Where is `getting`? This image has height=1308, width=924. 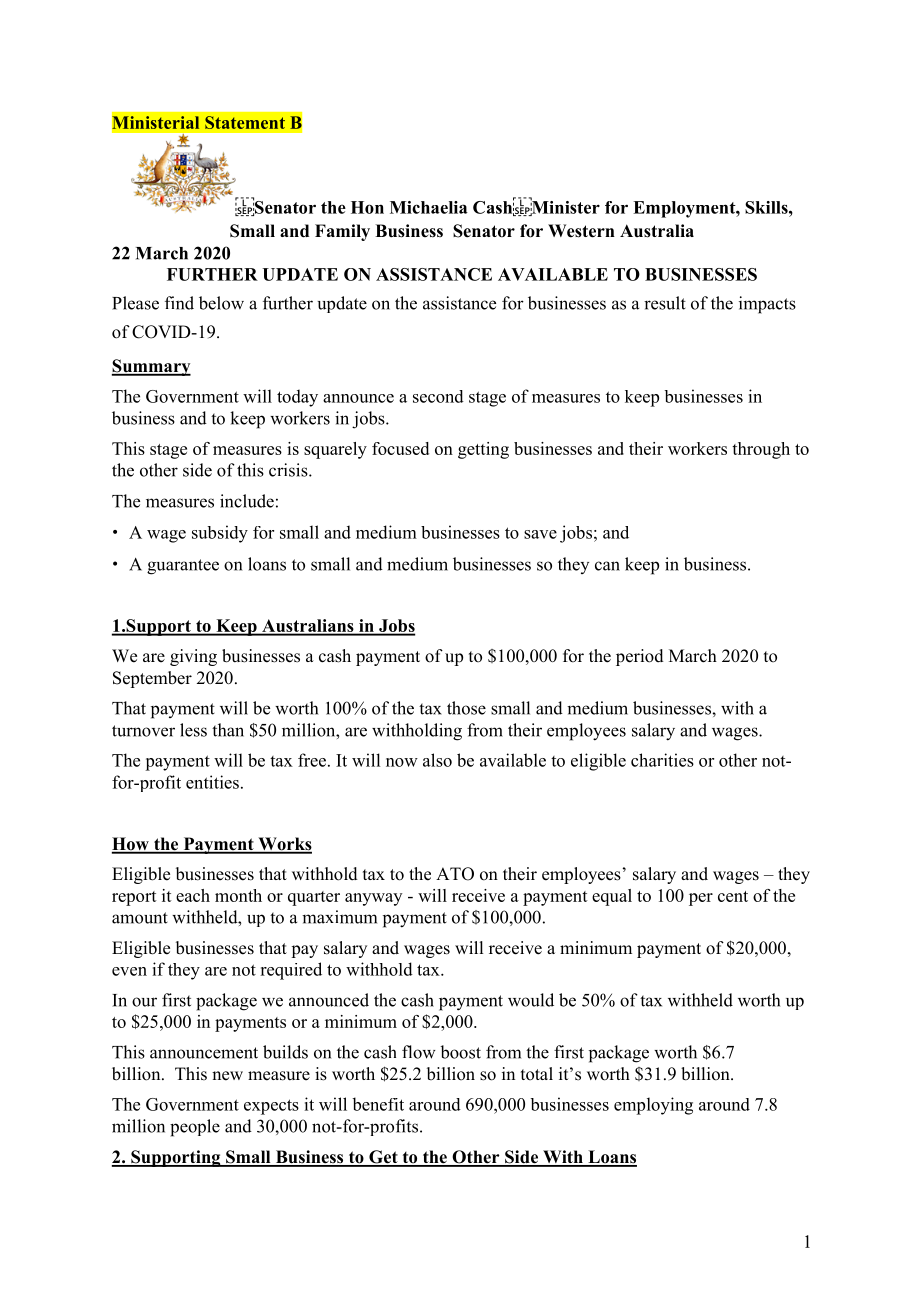
getting is located at coordinates (483, 450).
